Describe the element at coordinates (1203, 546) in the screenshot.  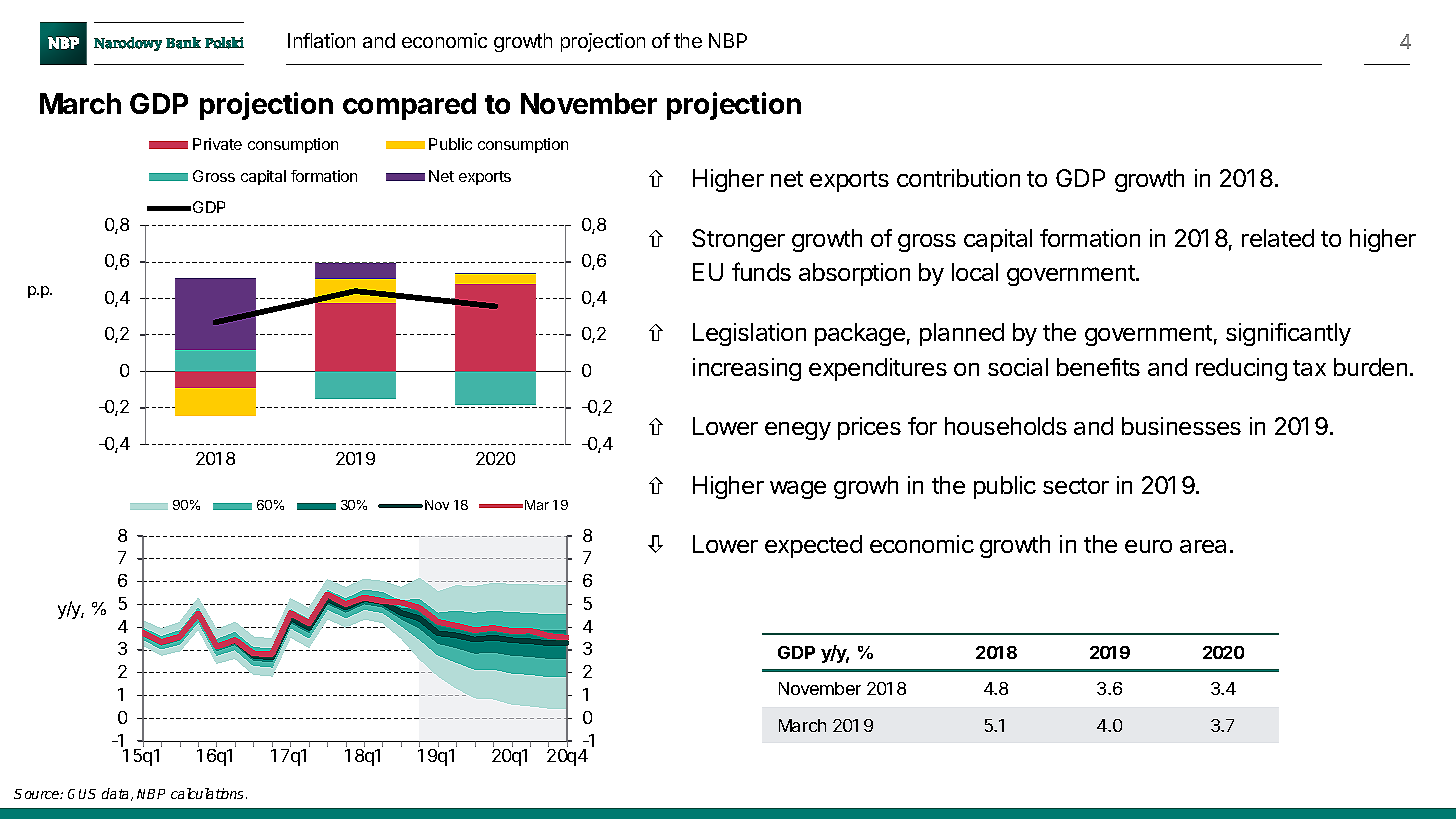
I see `area` at that location.
